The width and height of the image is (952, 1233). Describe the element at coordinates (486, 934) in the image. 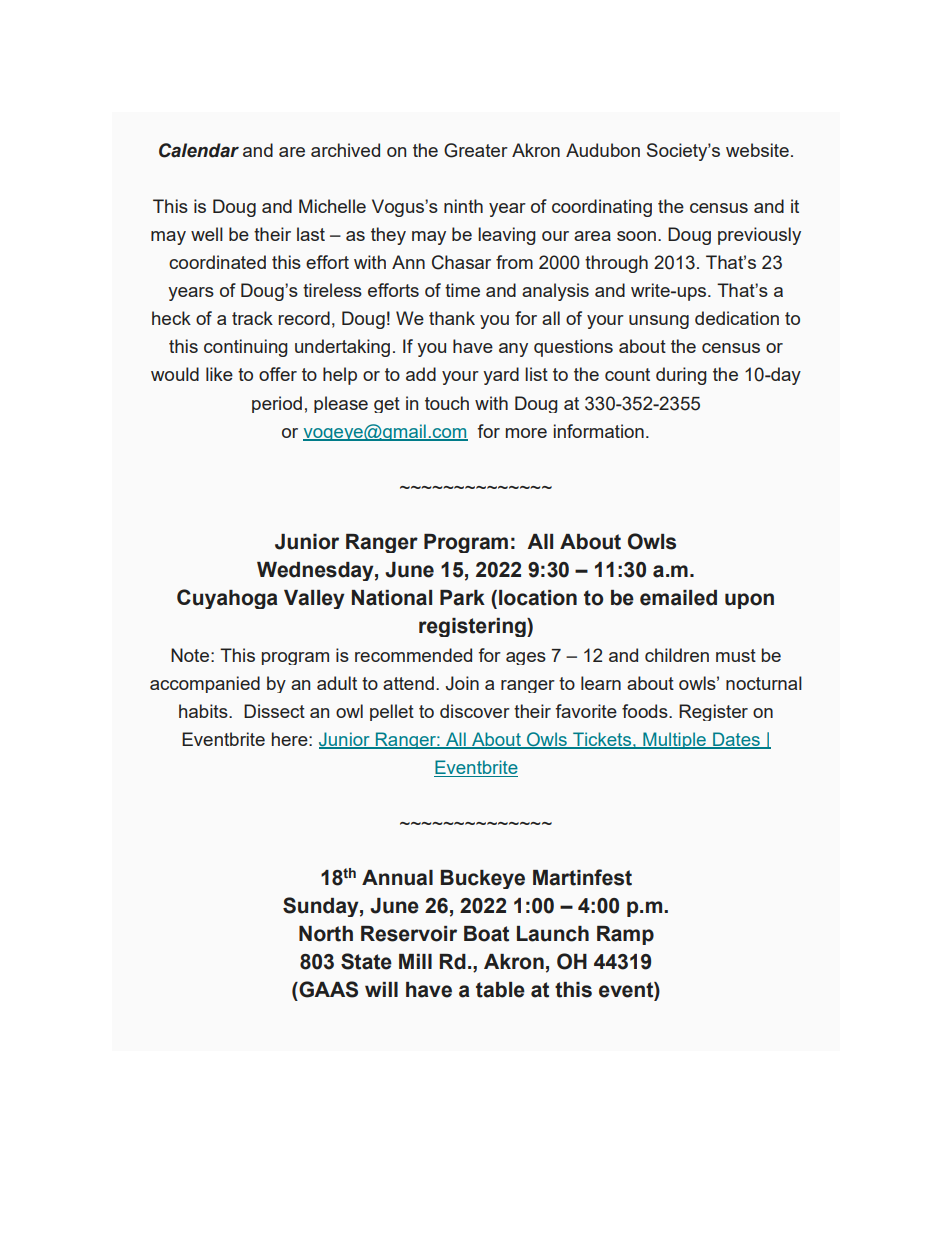

I see `Boat` at that location.
